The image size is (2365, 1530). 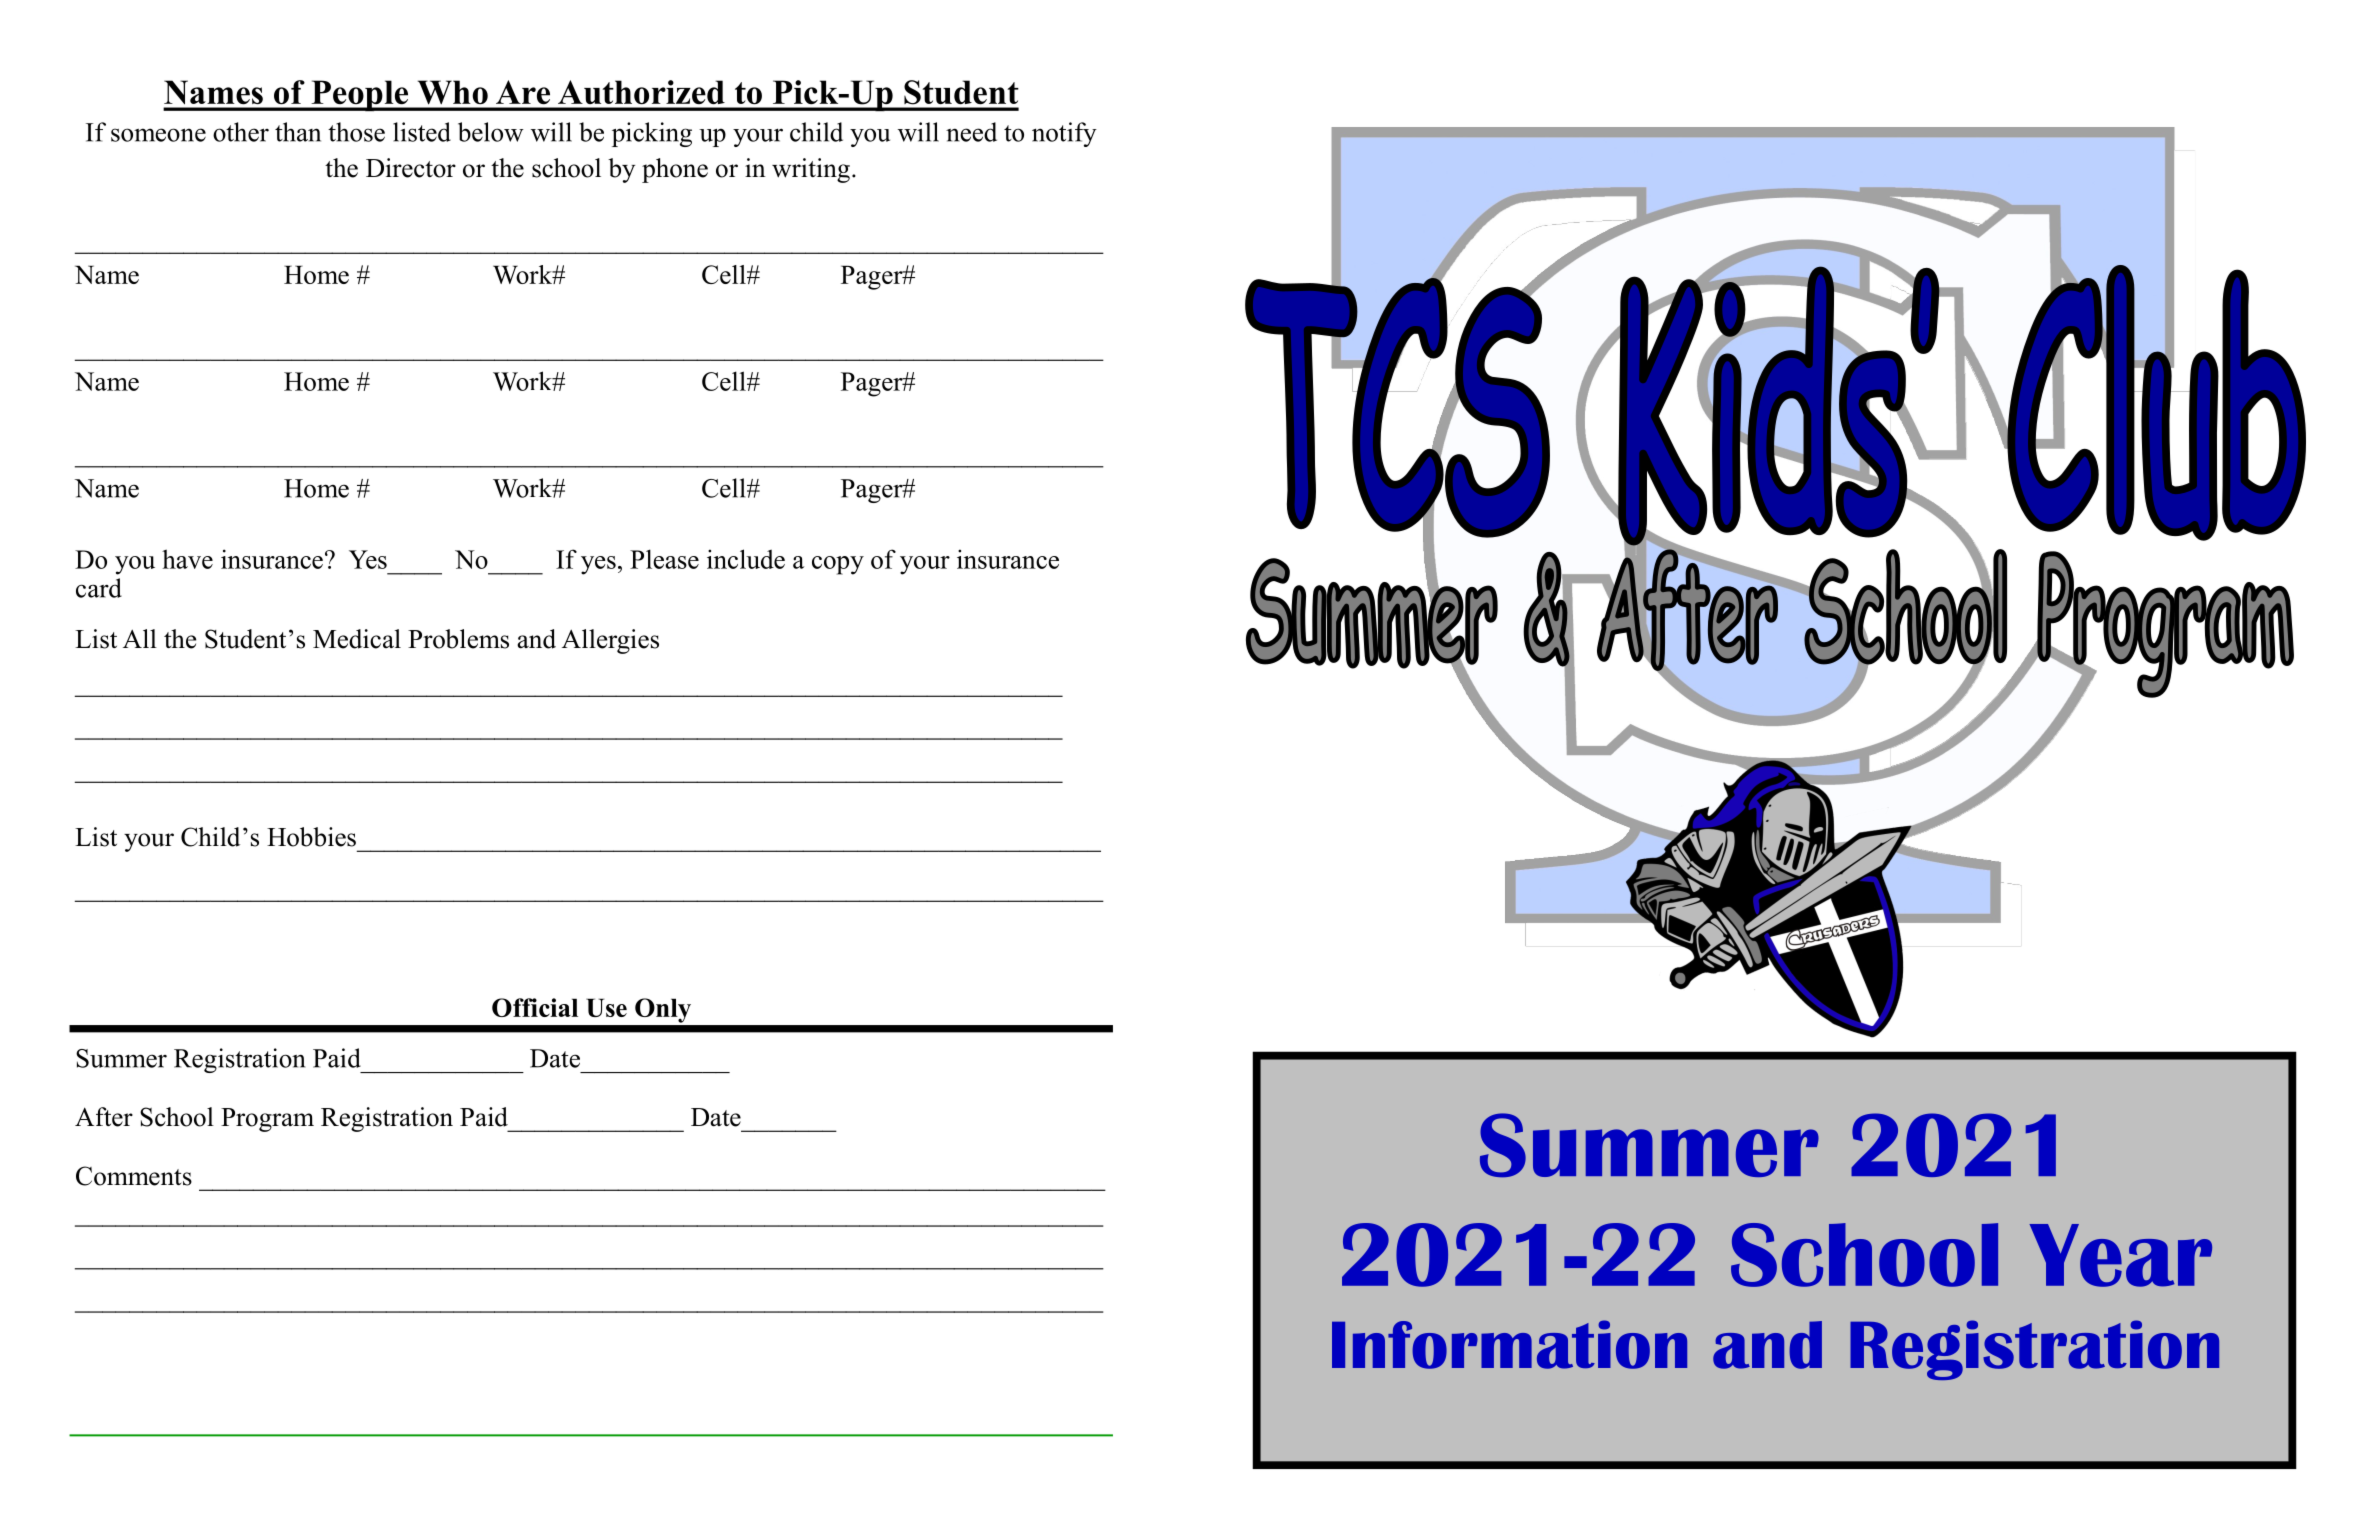 I want to click on Medical, so click(x=357, y=639).
